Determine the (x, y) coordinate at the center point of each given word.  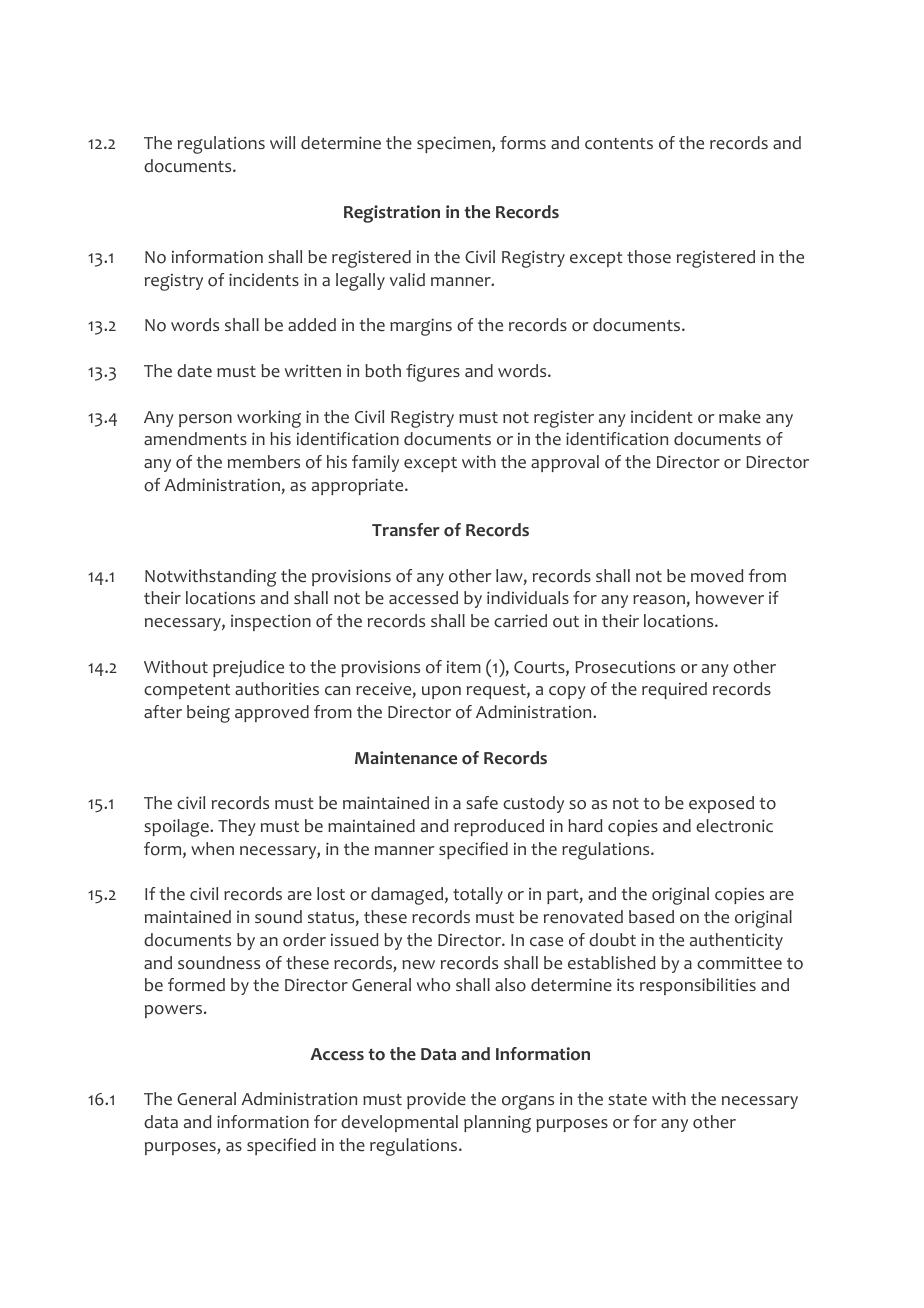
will (282, 142)
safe (482, 802)
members (264, 461)
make (740, 416)
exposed (721, 804)
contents (619, 144)
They (237, 827)
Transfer (406, 530)
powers (173, 1011)
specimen (455, 144)
